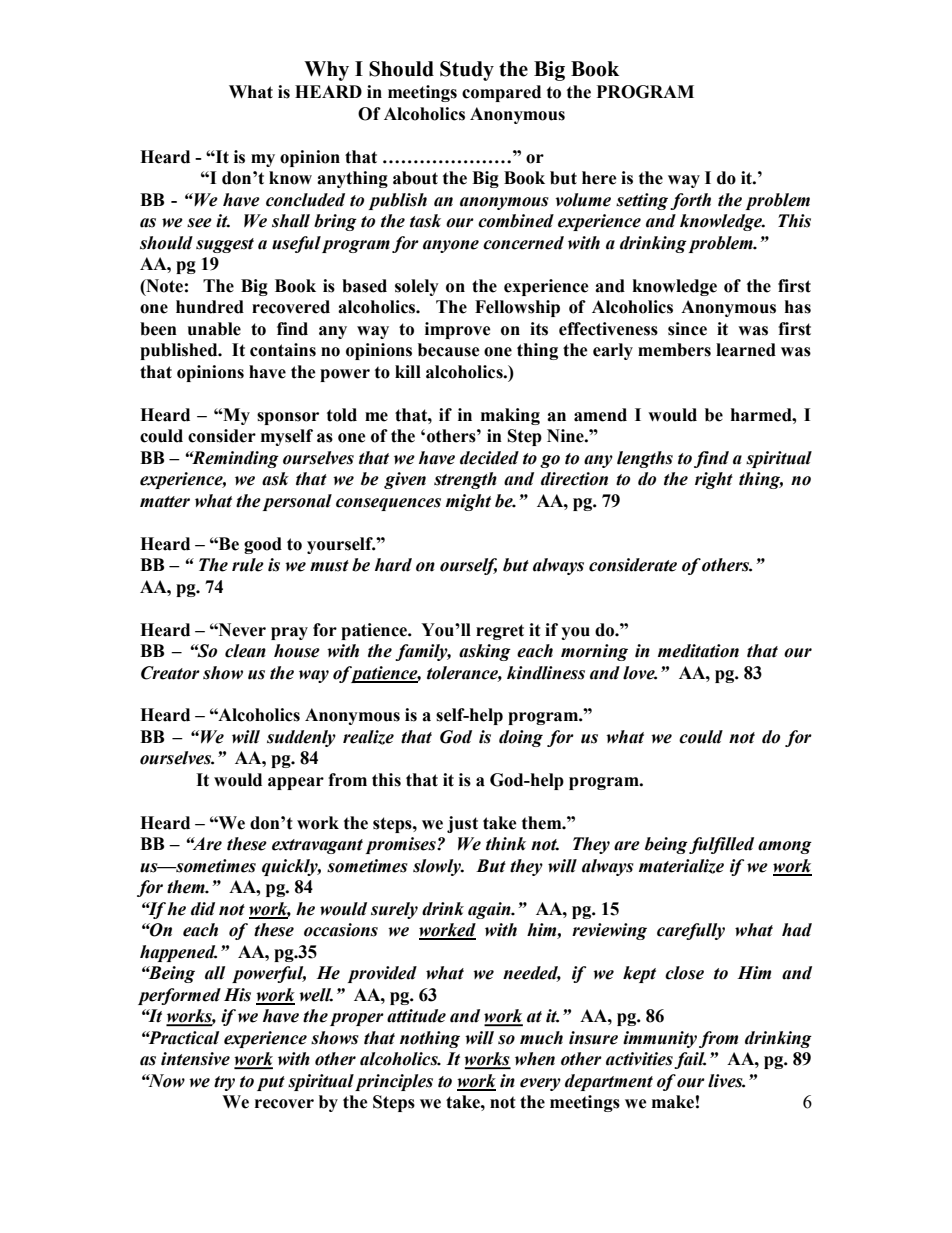 Image resolution: width=952 pixels, height=1233 pixels. What do you see at coordinates (224, 1083) in the image?
I see `try` at bounding box center [224, 1083].
